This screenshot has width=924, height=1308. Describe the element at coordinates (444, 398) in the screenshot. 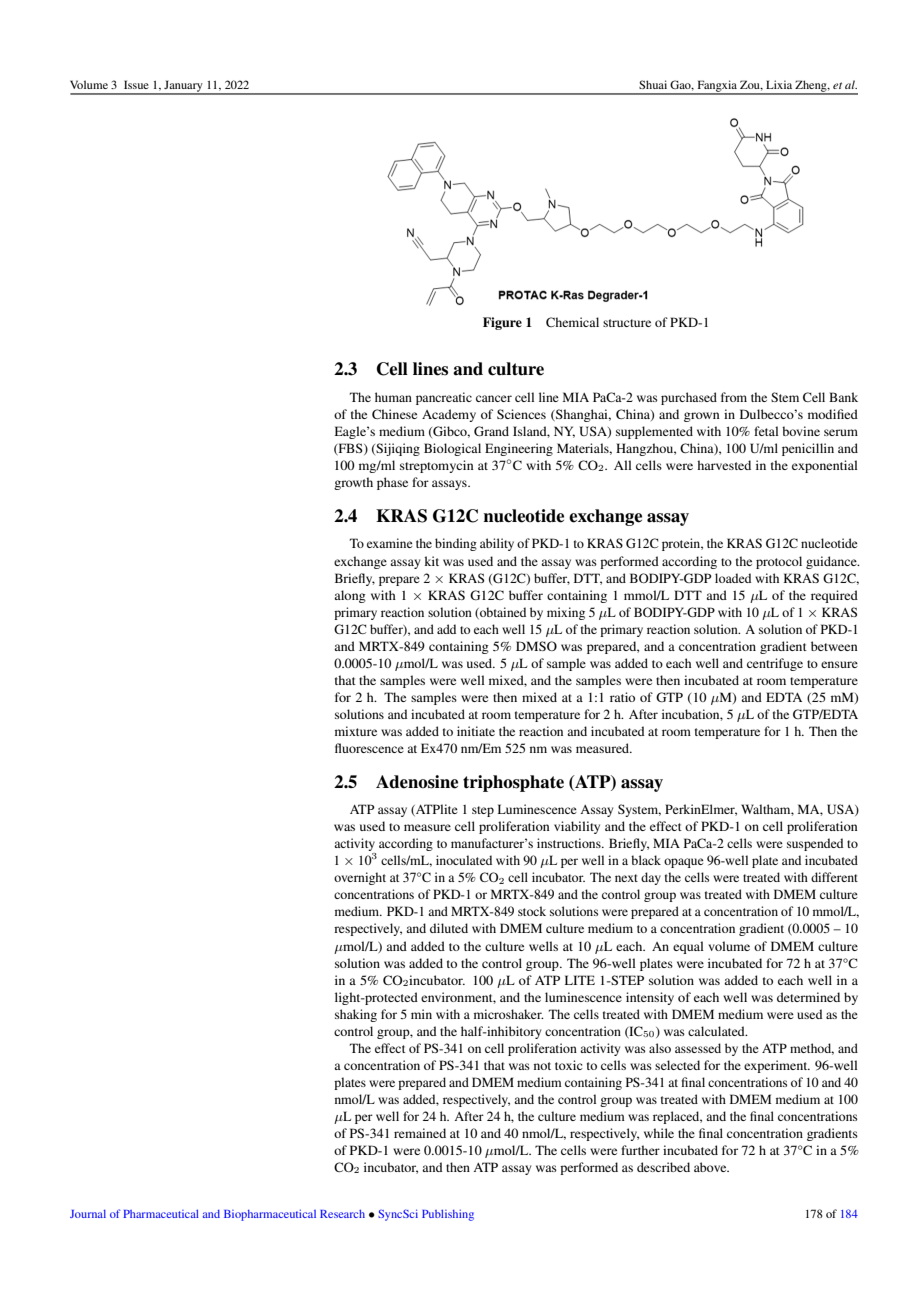

I see `pancreatic` at that location.
